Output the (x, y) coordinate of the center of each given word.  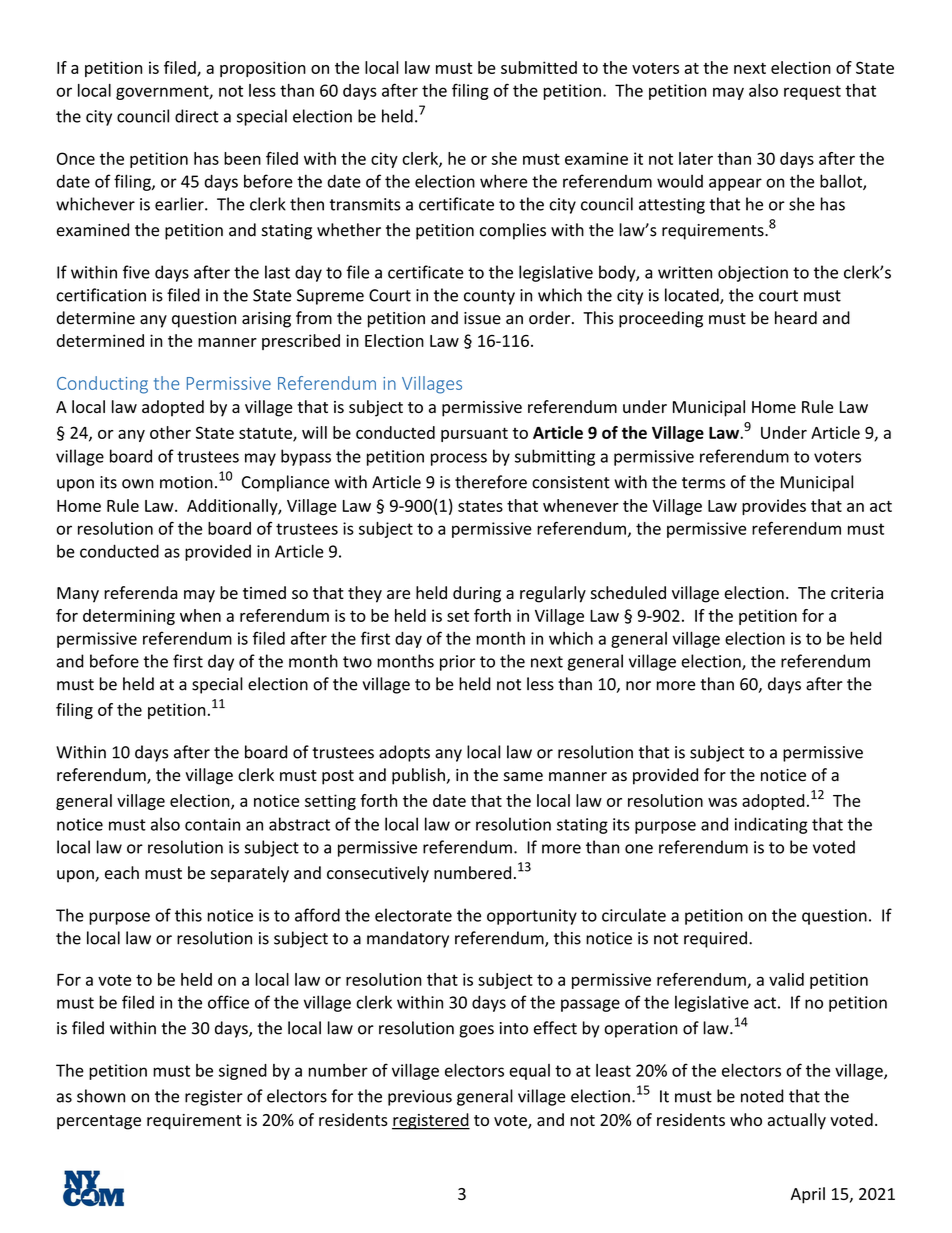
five (136, 272)
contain (212, 824)
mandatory (408, 939)
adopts (404, 753)
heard (796, 318)
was (722, 802)
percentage (99, 1122)
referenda (141, 592)
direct (197, 116)
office (228, 1002)
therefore (491, 482)
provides (774, 507)
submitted (539, 67)
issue (482, 318)
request (812, 92)
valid (786, 979)
